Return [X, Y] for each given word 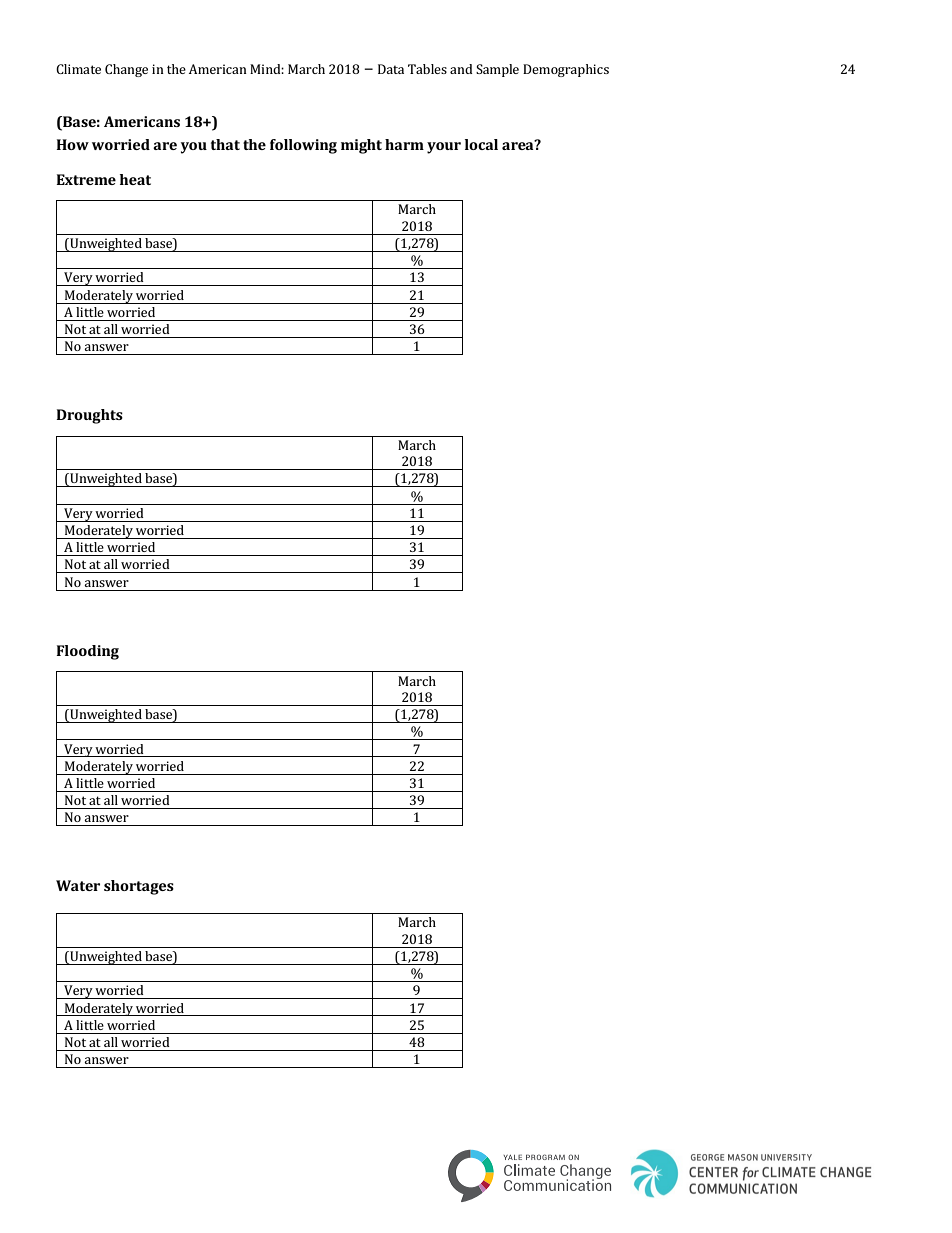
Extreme [86, 179]
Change [126, 70]
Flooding [87, 652]
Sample [497, 70]
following [303, 146]
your [444, 148]
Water [78, 885]
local [481, 144]
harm [404, 144]
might [361, 146]
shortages [139, 887]
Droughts [89, 416]
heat [135, 179]
